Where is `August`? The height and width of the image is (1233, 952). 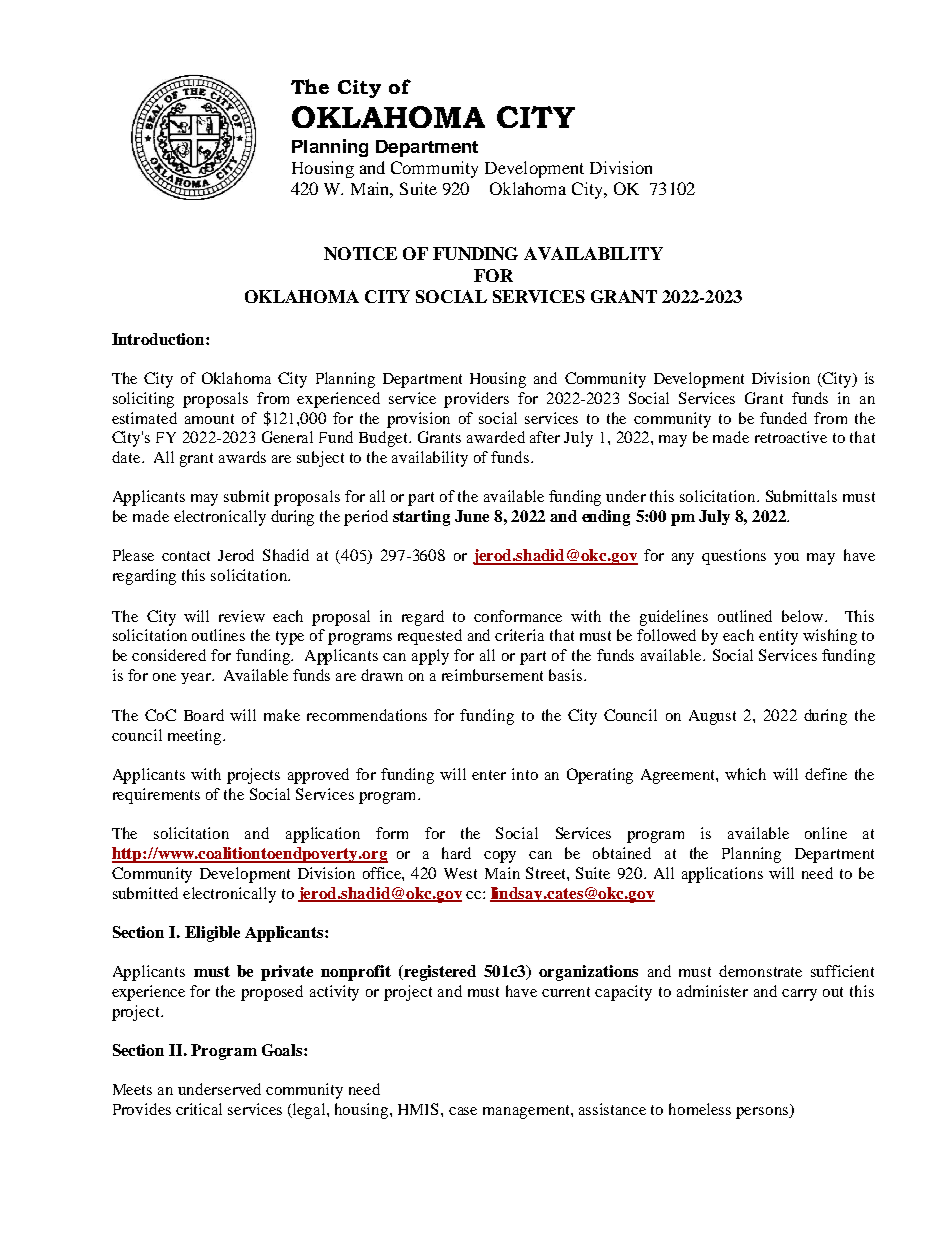 August is located at coordinates (712, 717).
